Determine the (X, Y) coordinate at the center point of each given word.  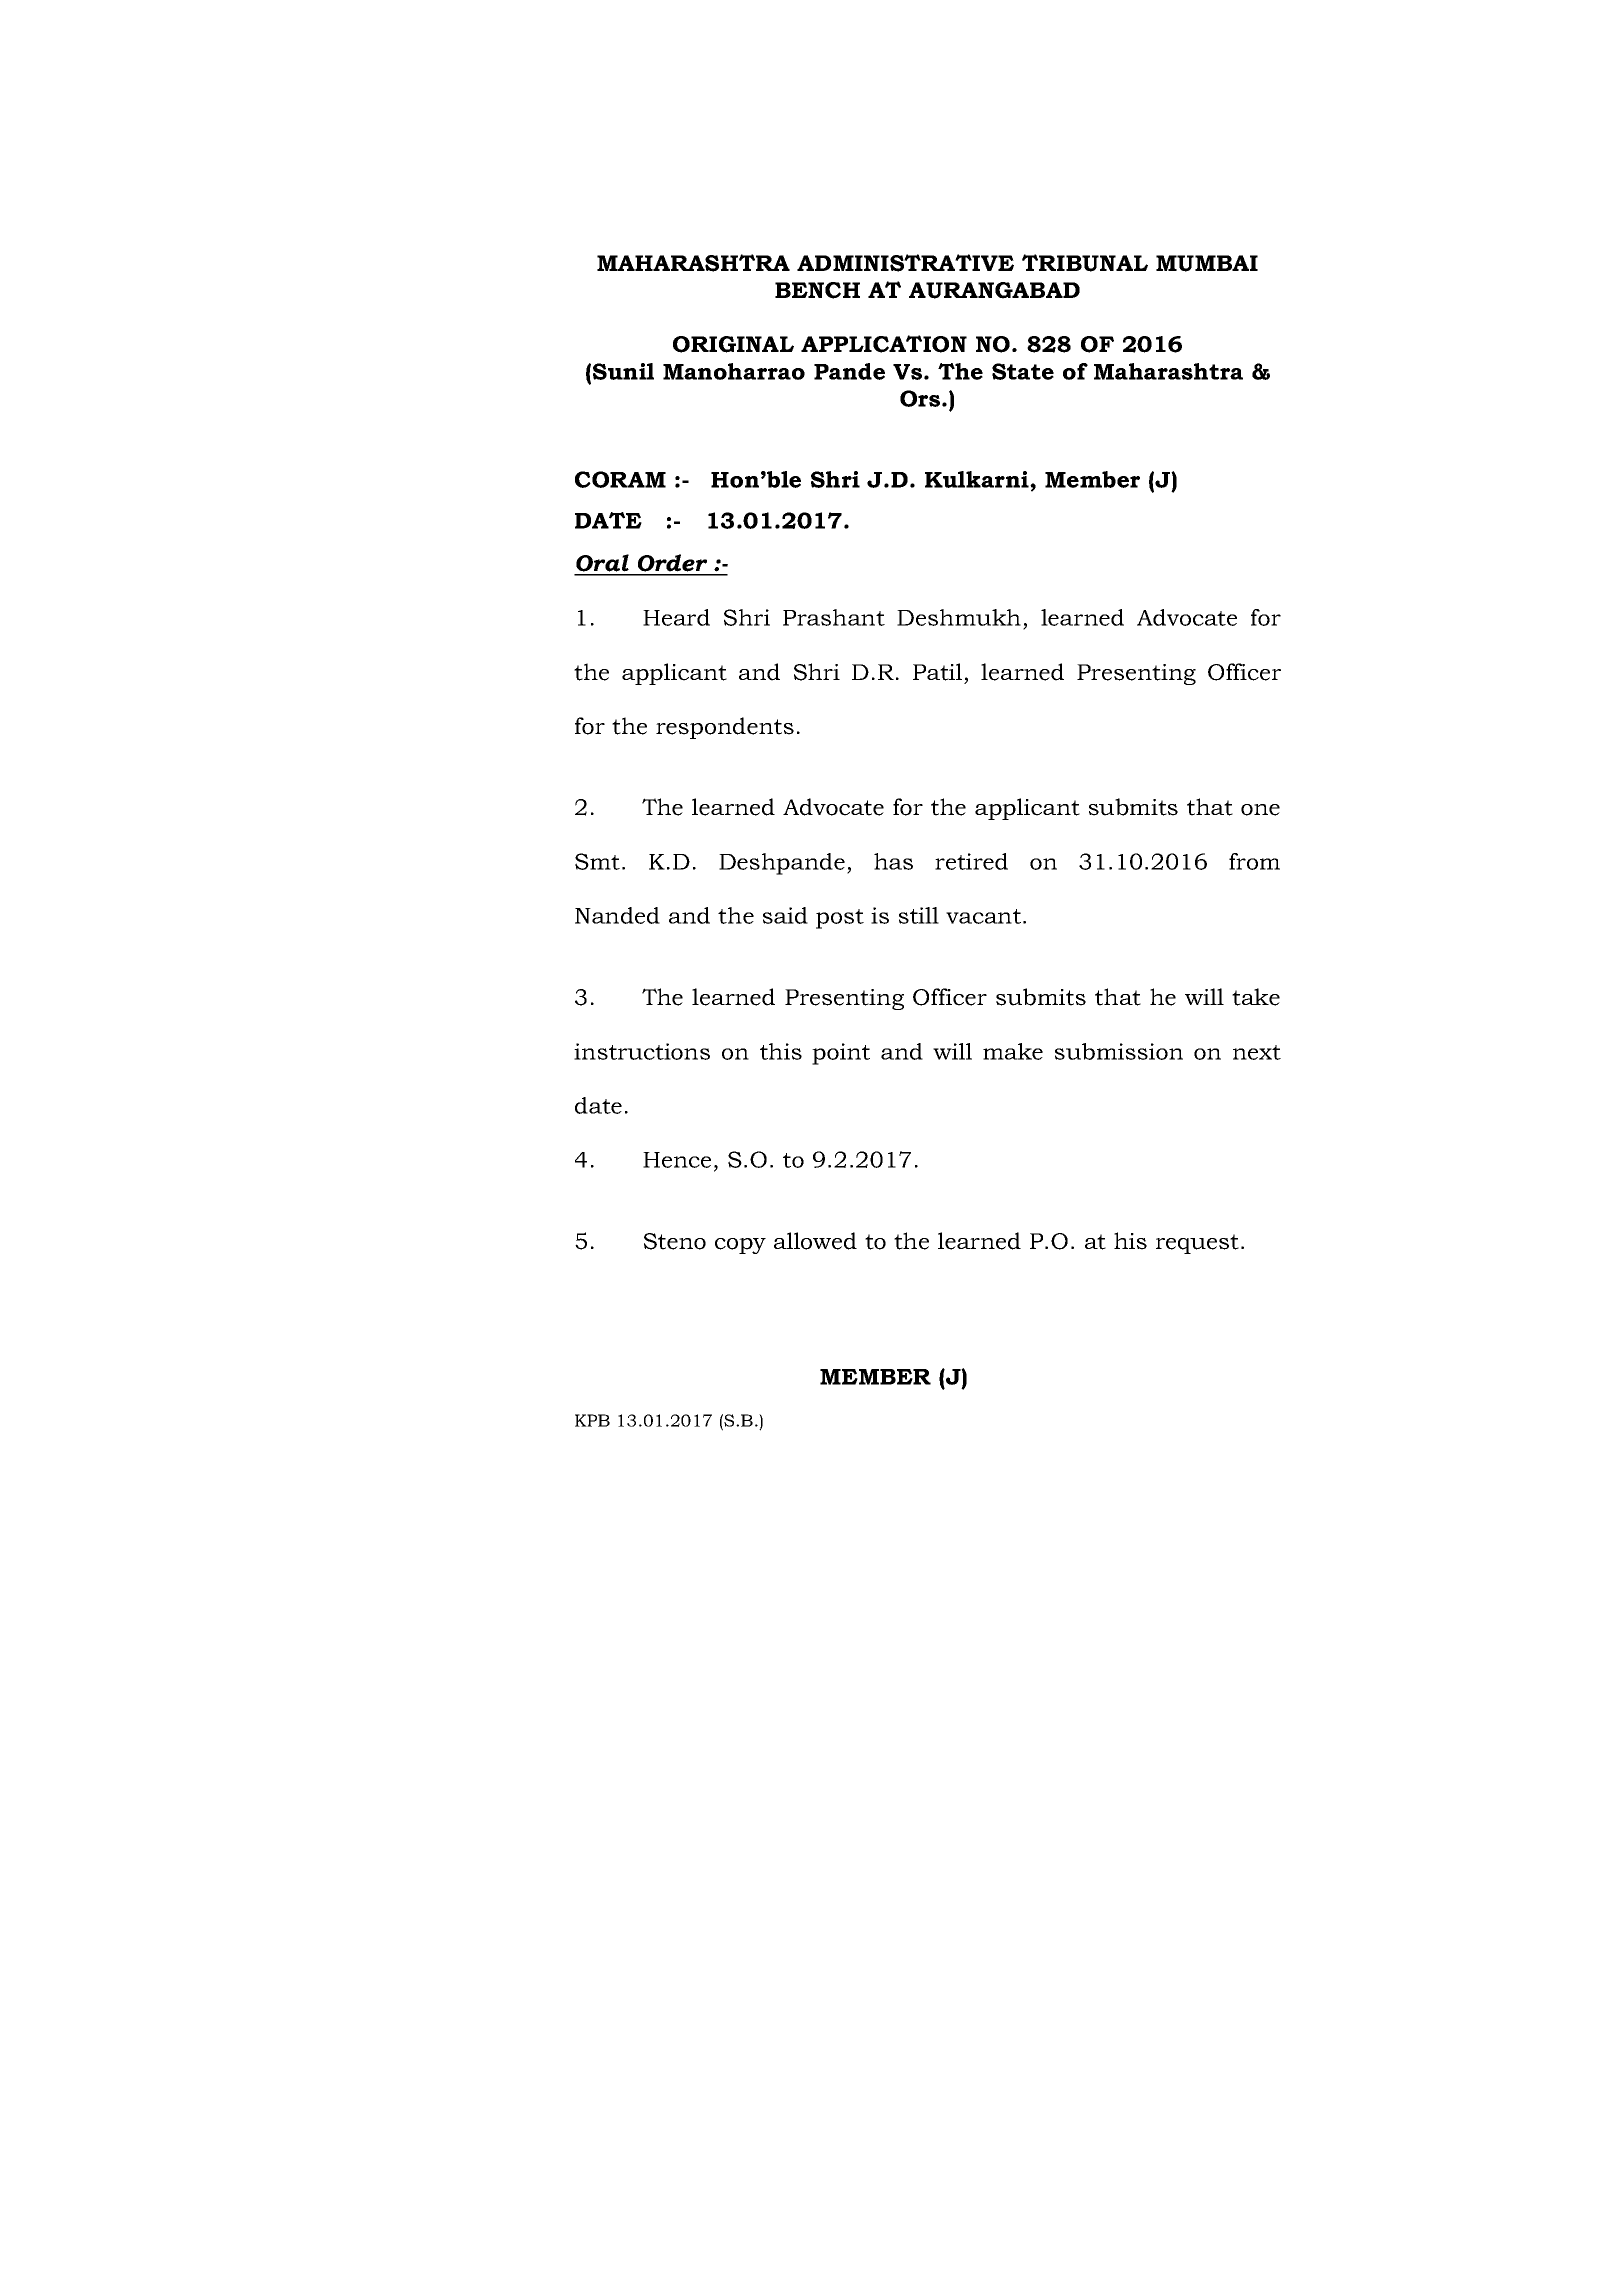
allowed (815, 1241)
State (1023, 371)
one (1260, 810)
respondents (725, 728)
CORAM (620, 479)
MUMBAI (1207, 263)
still (919, 915)
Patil (937, 672)
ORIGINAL (733, 344)
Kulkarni (978, 479)
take (1256, 997)
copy (740, 1246)
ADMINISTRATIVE (905, 263)
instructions (642, 1051)
